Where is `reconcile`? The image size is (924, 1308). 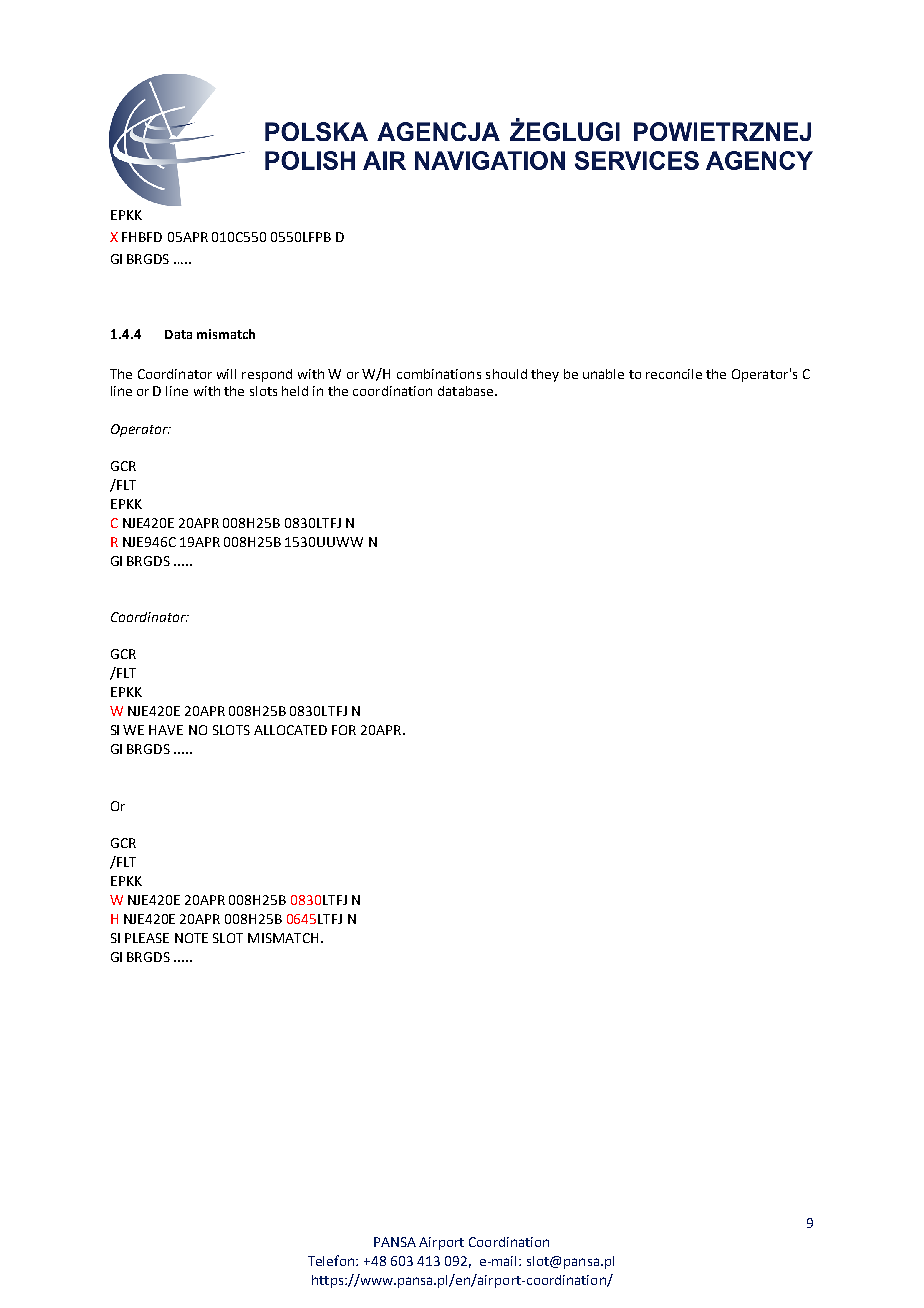 reconcile is located at coordinates (674, 374).
